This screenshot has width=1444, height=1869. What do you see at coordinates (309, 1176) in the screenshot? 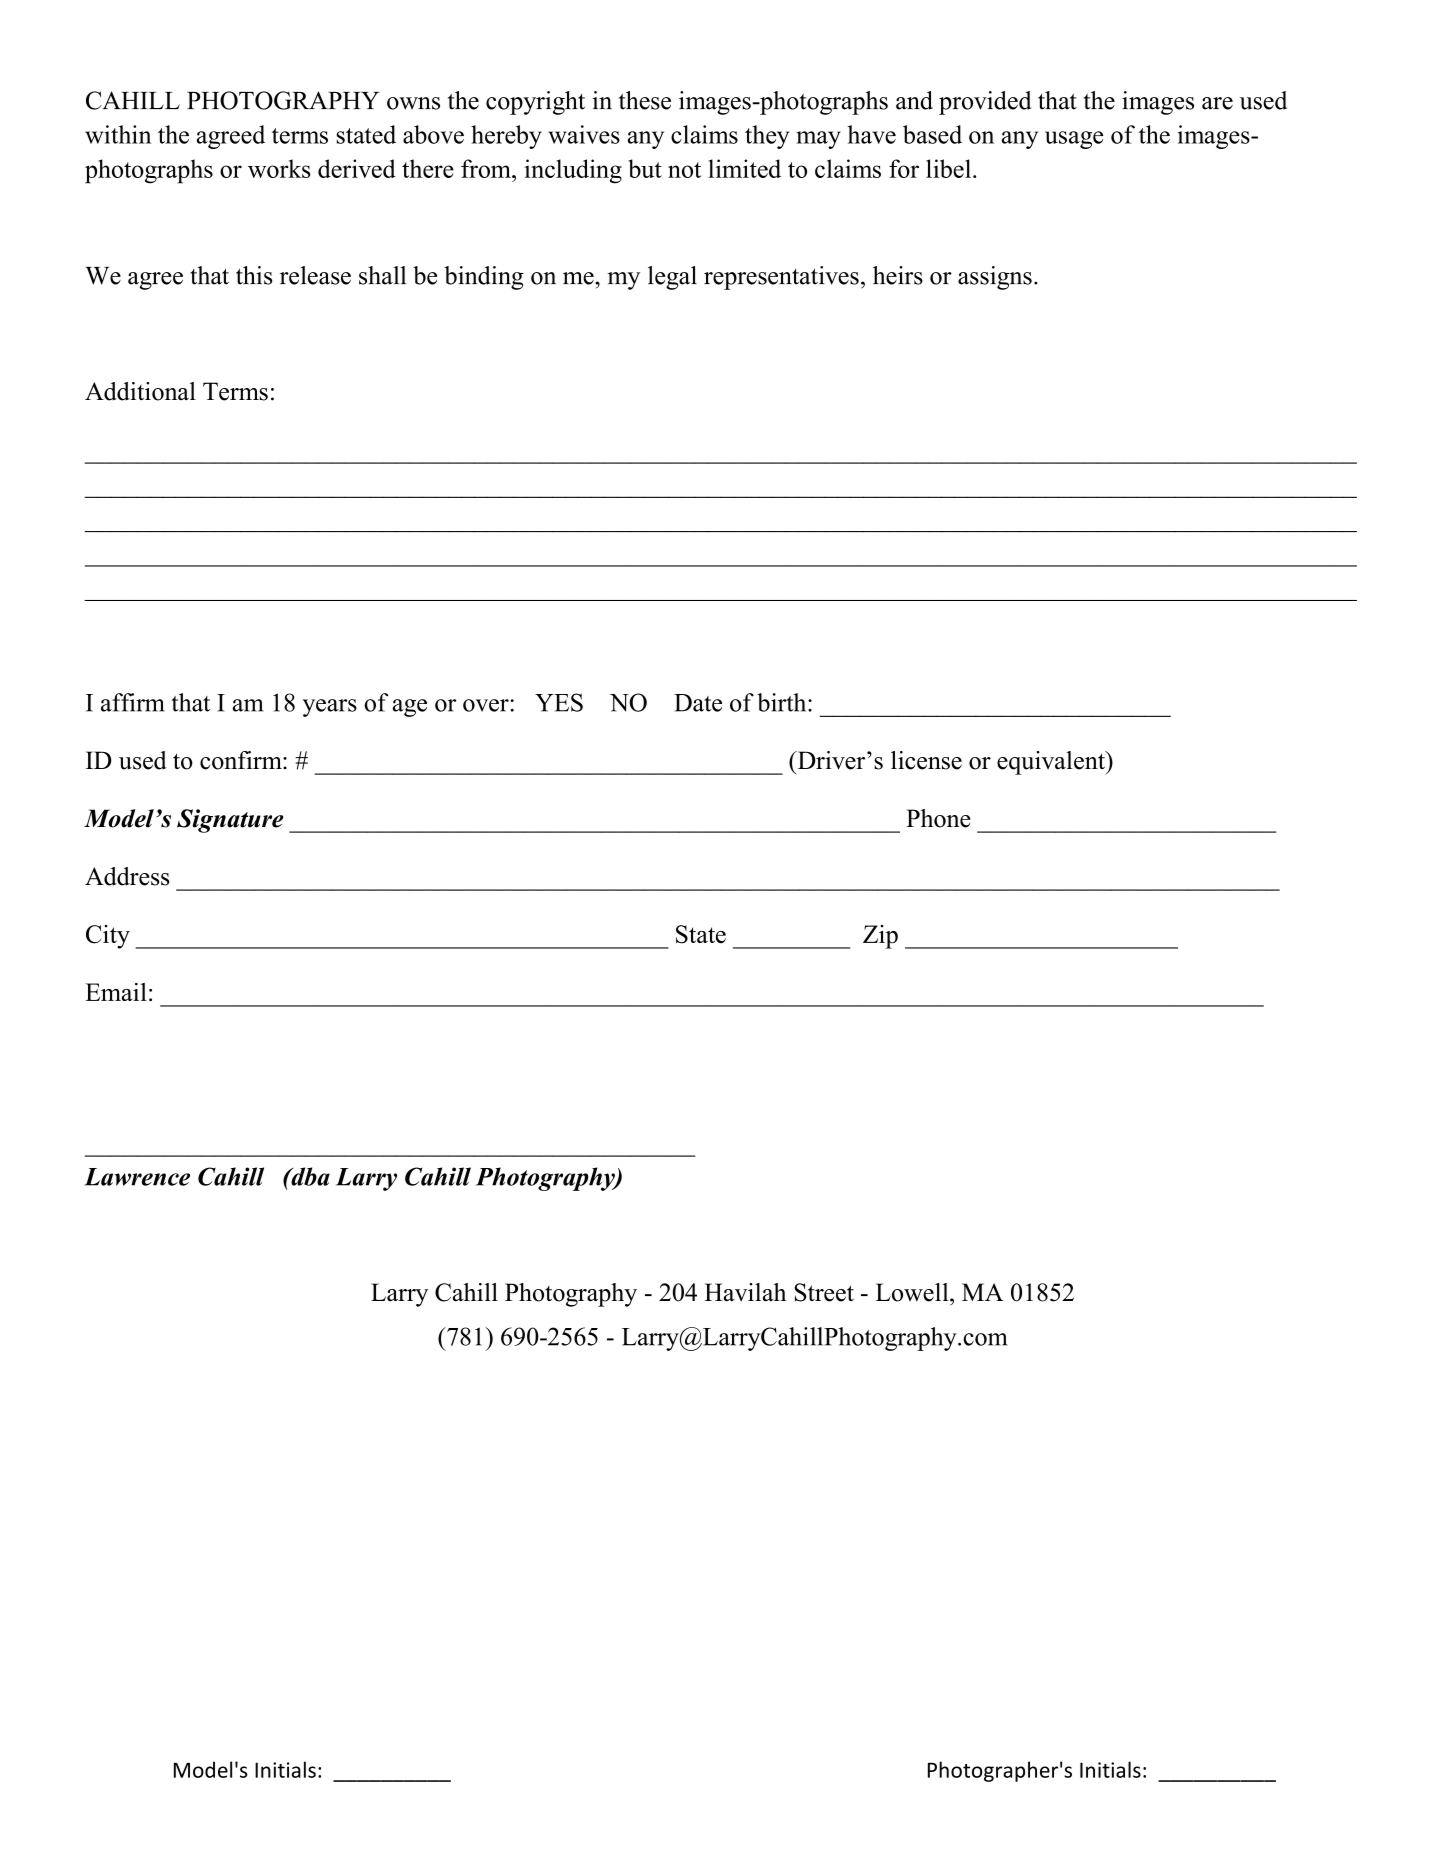
I see `dba` at bounding box center [309, 1176].
